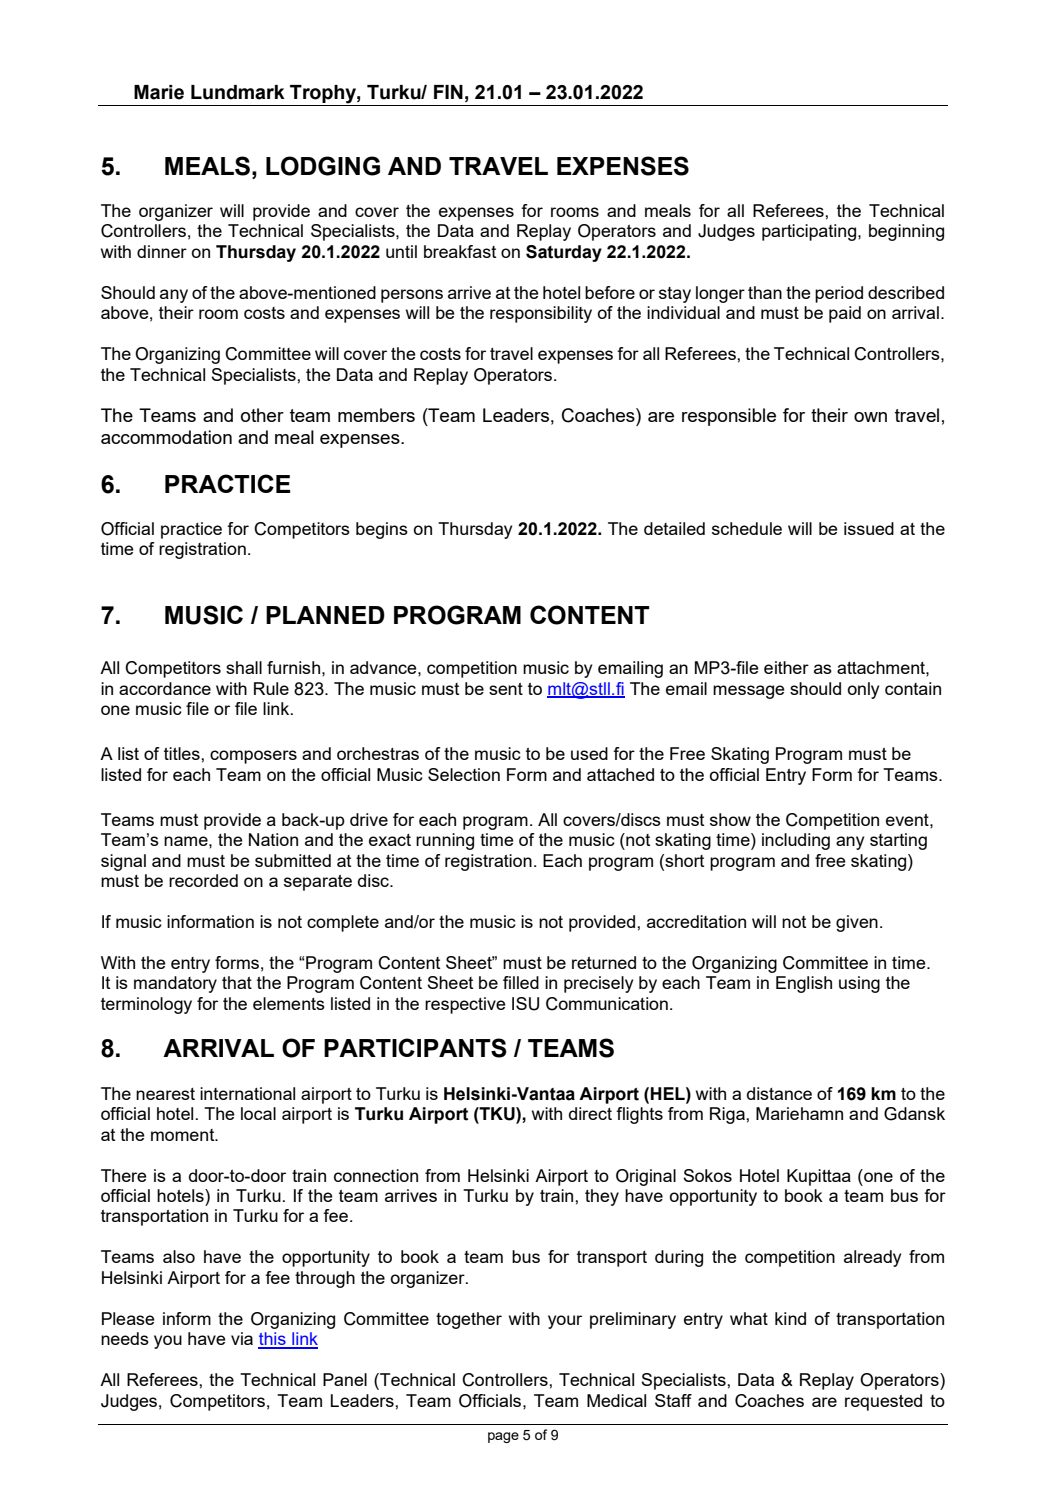 The height and width of the image is (1498, 1059). Describe the element at coordinates (253, 757) in the image. I see `composers` at that location.
